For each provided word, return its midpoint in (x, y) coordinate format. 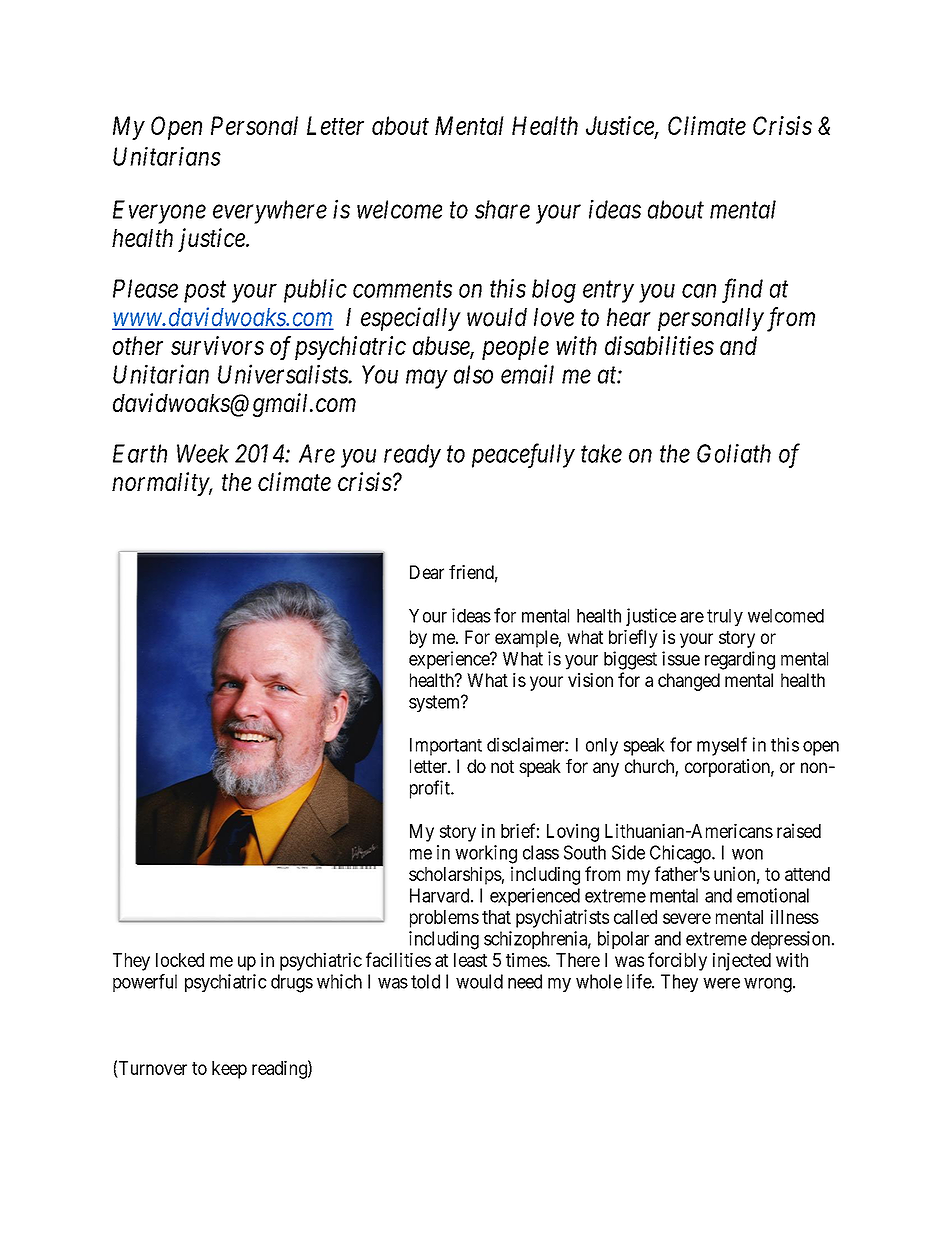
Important (446, 747)
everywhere (270, 212)
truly (725, 618)
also (473, 374)
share (502, 209)
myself (722, 746)
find (742, 290)
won (747, 854)
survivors (217, 345)
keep (229, 1070)
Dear (427, 572)
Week (203, 453)
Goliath (734, 453)
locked (180, 960)
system (436, 704)
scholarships (455, 875)
